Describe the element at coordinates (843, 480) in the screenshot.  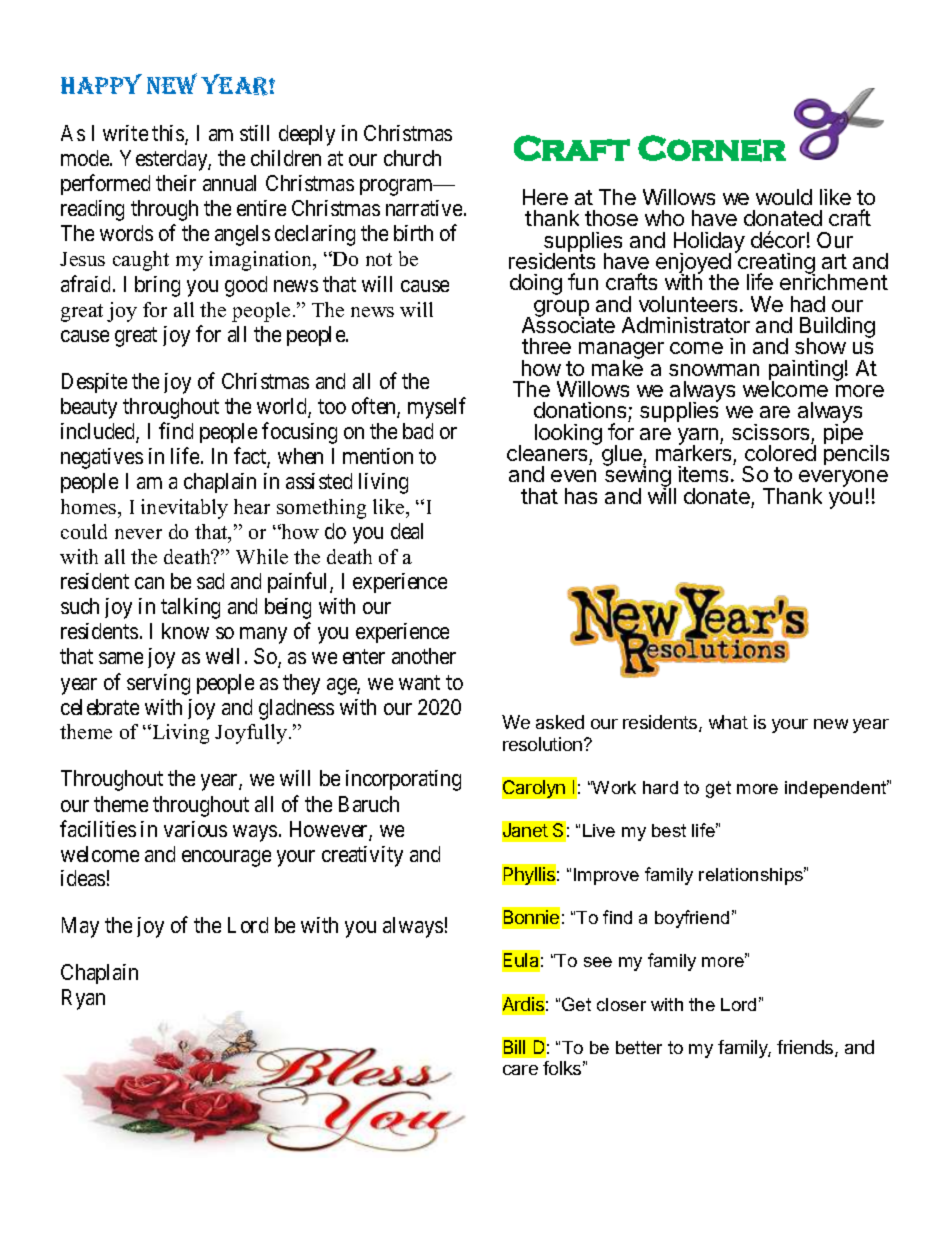
I see `everyone` at that location.
